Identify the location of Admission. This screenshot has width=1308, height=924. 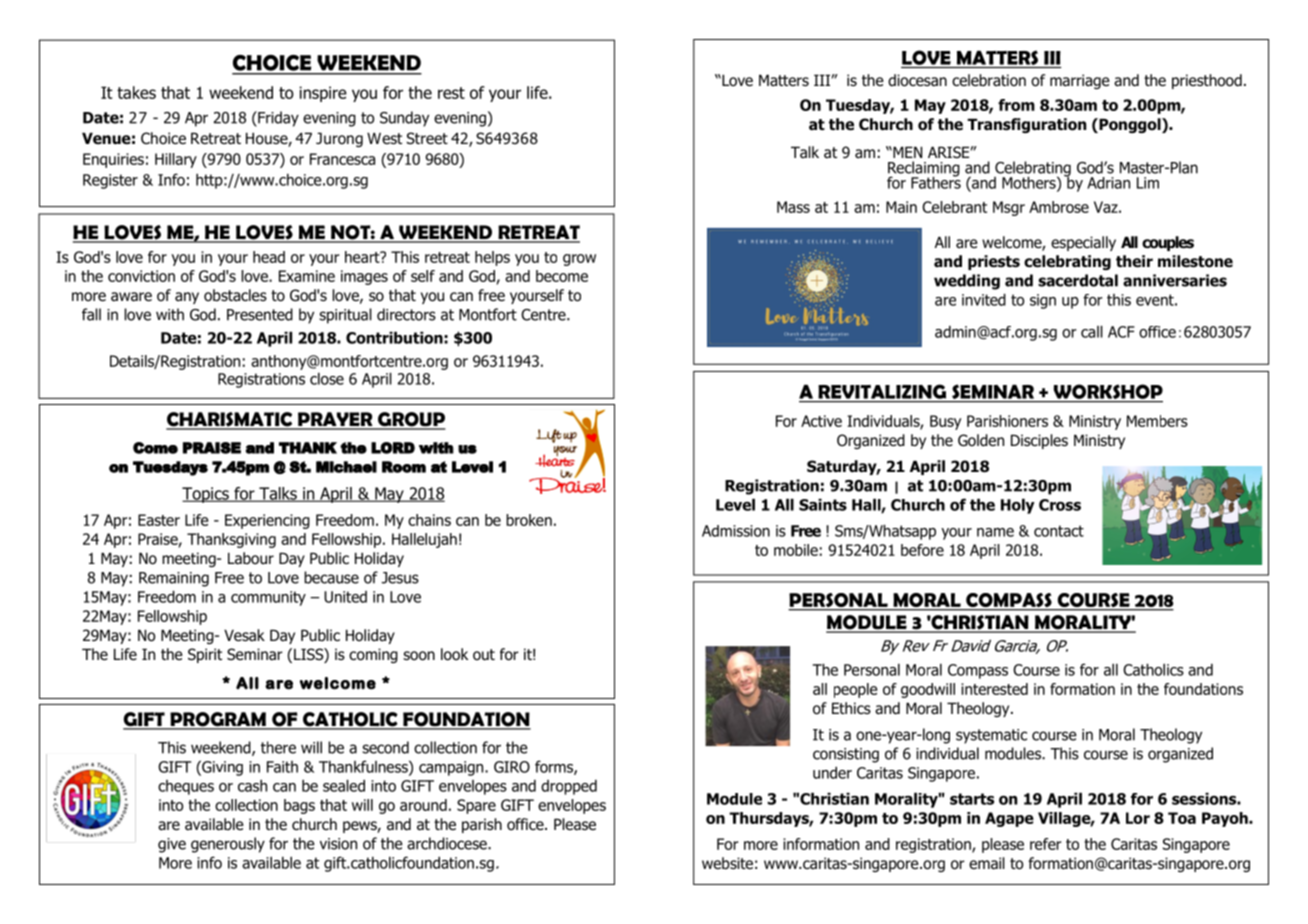
(736, 531).
